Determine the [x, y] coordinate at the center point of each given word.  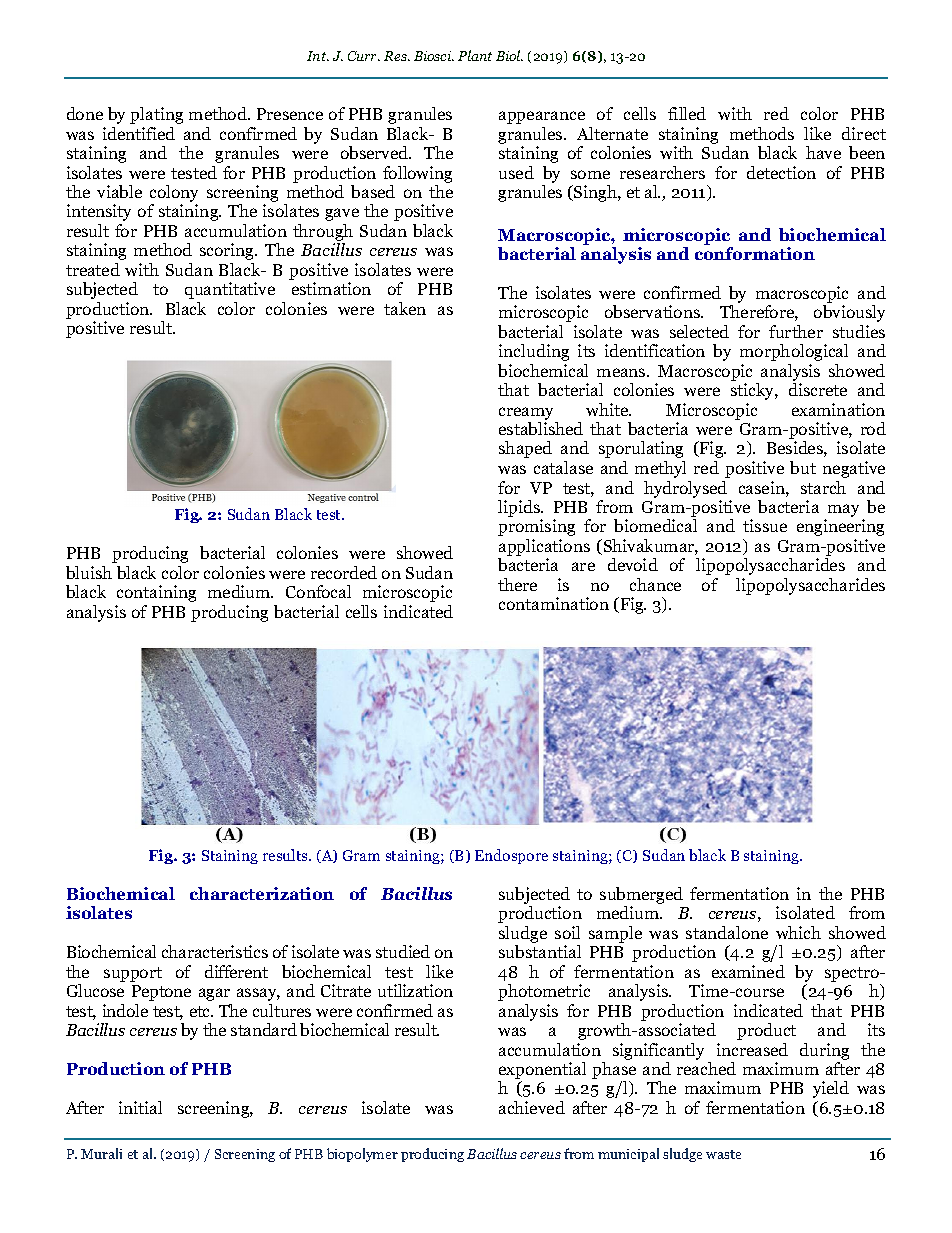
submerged [641, 897]
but [803, 467]
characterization [262, 893]
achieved [532, 1107]
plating [156, 115]
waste [723, 1154]
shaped [525, 449]
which [798, 932]
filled [687, 113]
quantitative [230, 290]
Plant [475, 55]
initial [140, 1107]
